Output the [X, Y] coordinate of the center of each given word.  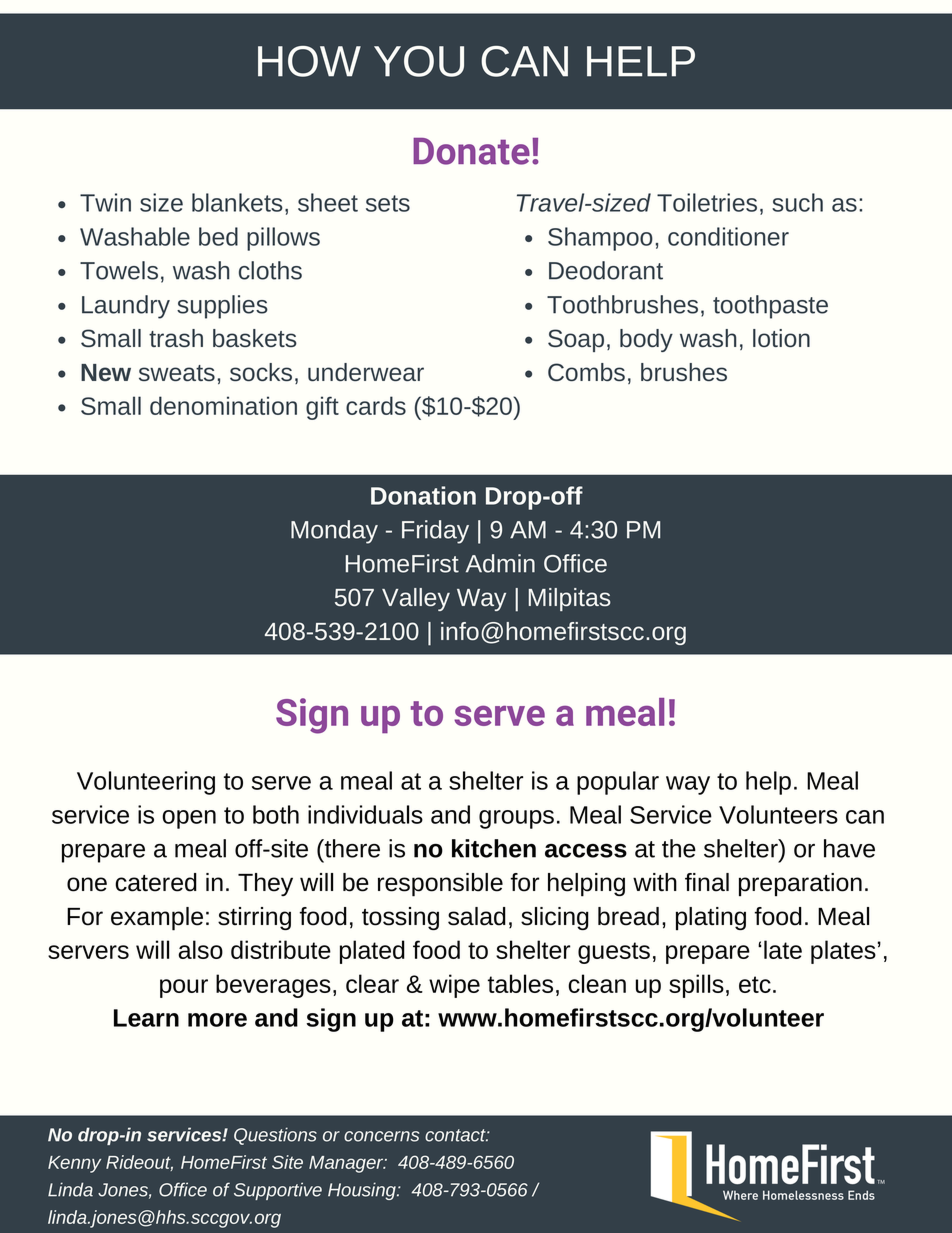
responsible [440, 885]
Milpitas [570, 599]
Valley [416, 599]
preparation [800, 885]
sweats [177, 373]
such [797, 202]
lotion [781, 338]
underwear [366, 372]
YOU [419, 61]
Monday [334, 532]
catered [156, 882]
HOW [309, 61]
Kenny [74, 1164]
